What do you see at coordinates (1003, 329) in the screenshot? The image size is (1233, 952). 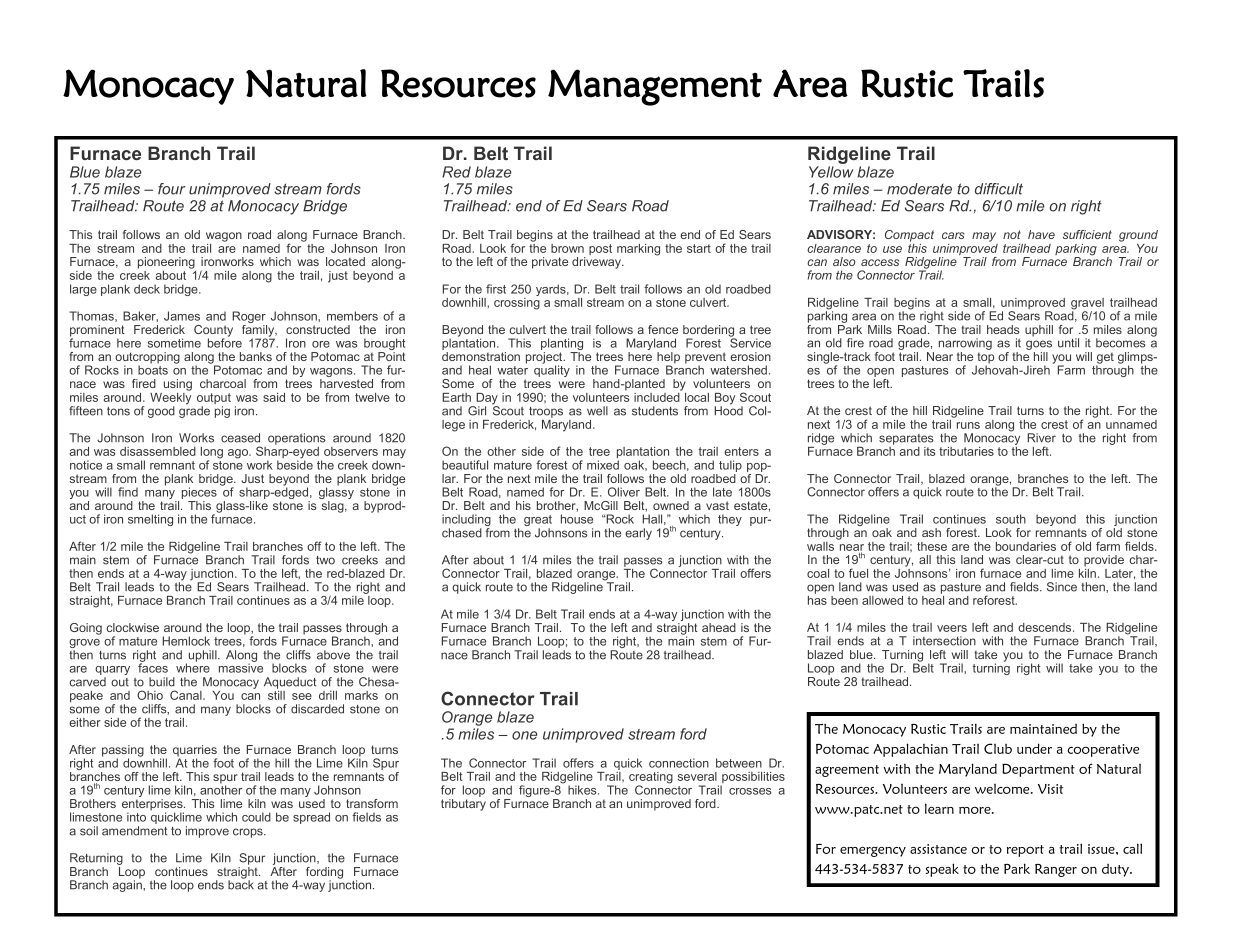 I see `heads` at bounding box center [1003, 329].
